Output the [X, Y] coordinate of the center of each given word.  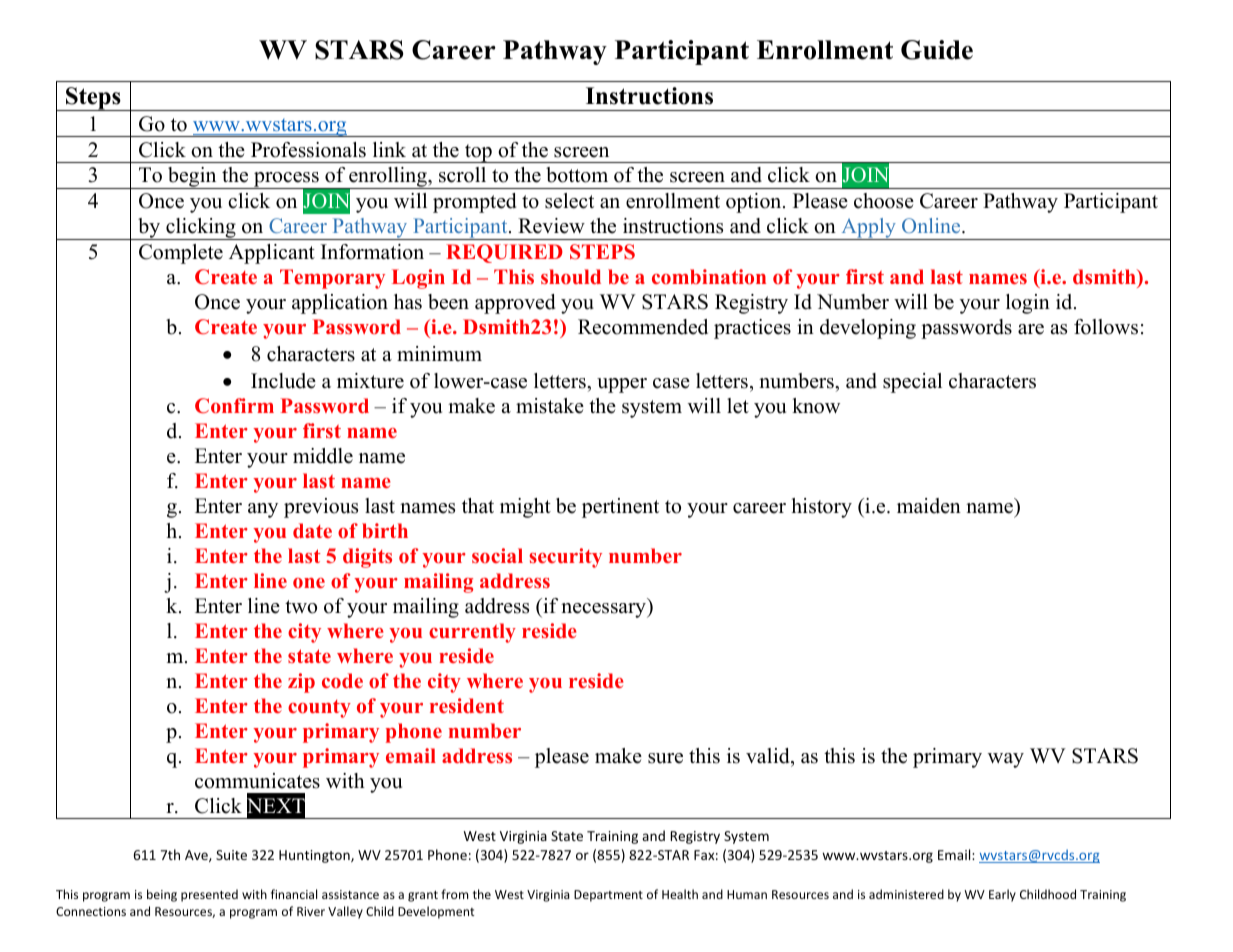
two [301, 607]
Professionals [308, 150]
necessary [605, 610]
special [912, 383]
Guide [937, 50]
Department [608, 896]
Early [1002, 895]
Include [283, 381]
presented [209, 895]
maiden [929, 506]
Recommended [643, 327]
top [478, 153]
